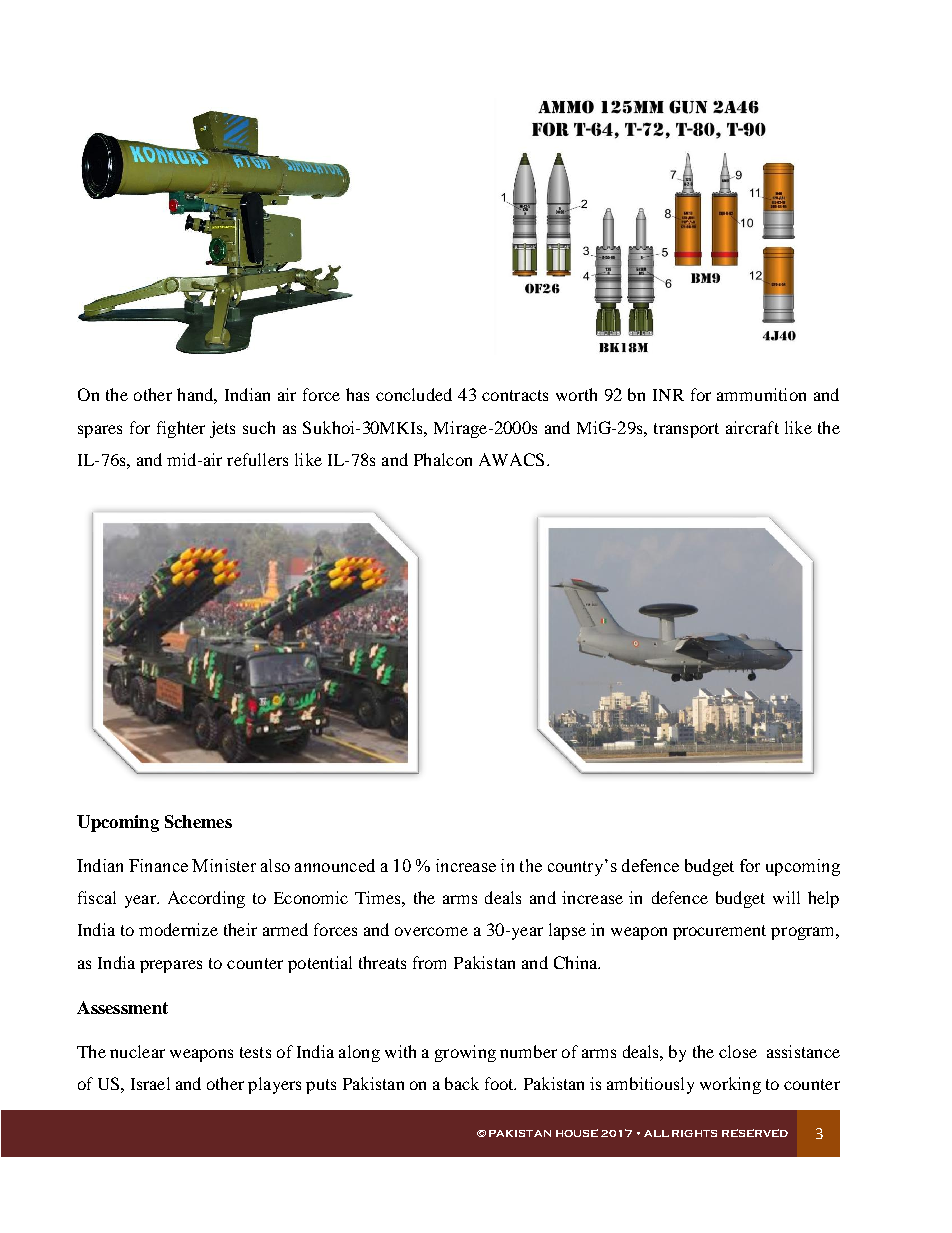 The height and width of the page is (1233, 952). What do you see at coordinates (181, 429) in the page?
I see `fighter` at bounding box center [181, 429].
